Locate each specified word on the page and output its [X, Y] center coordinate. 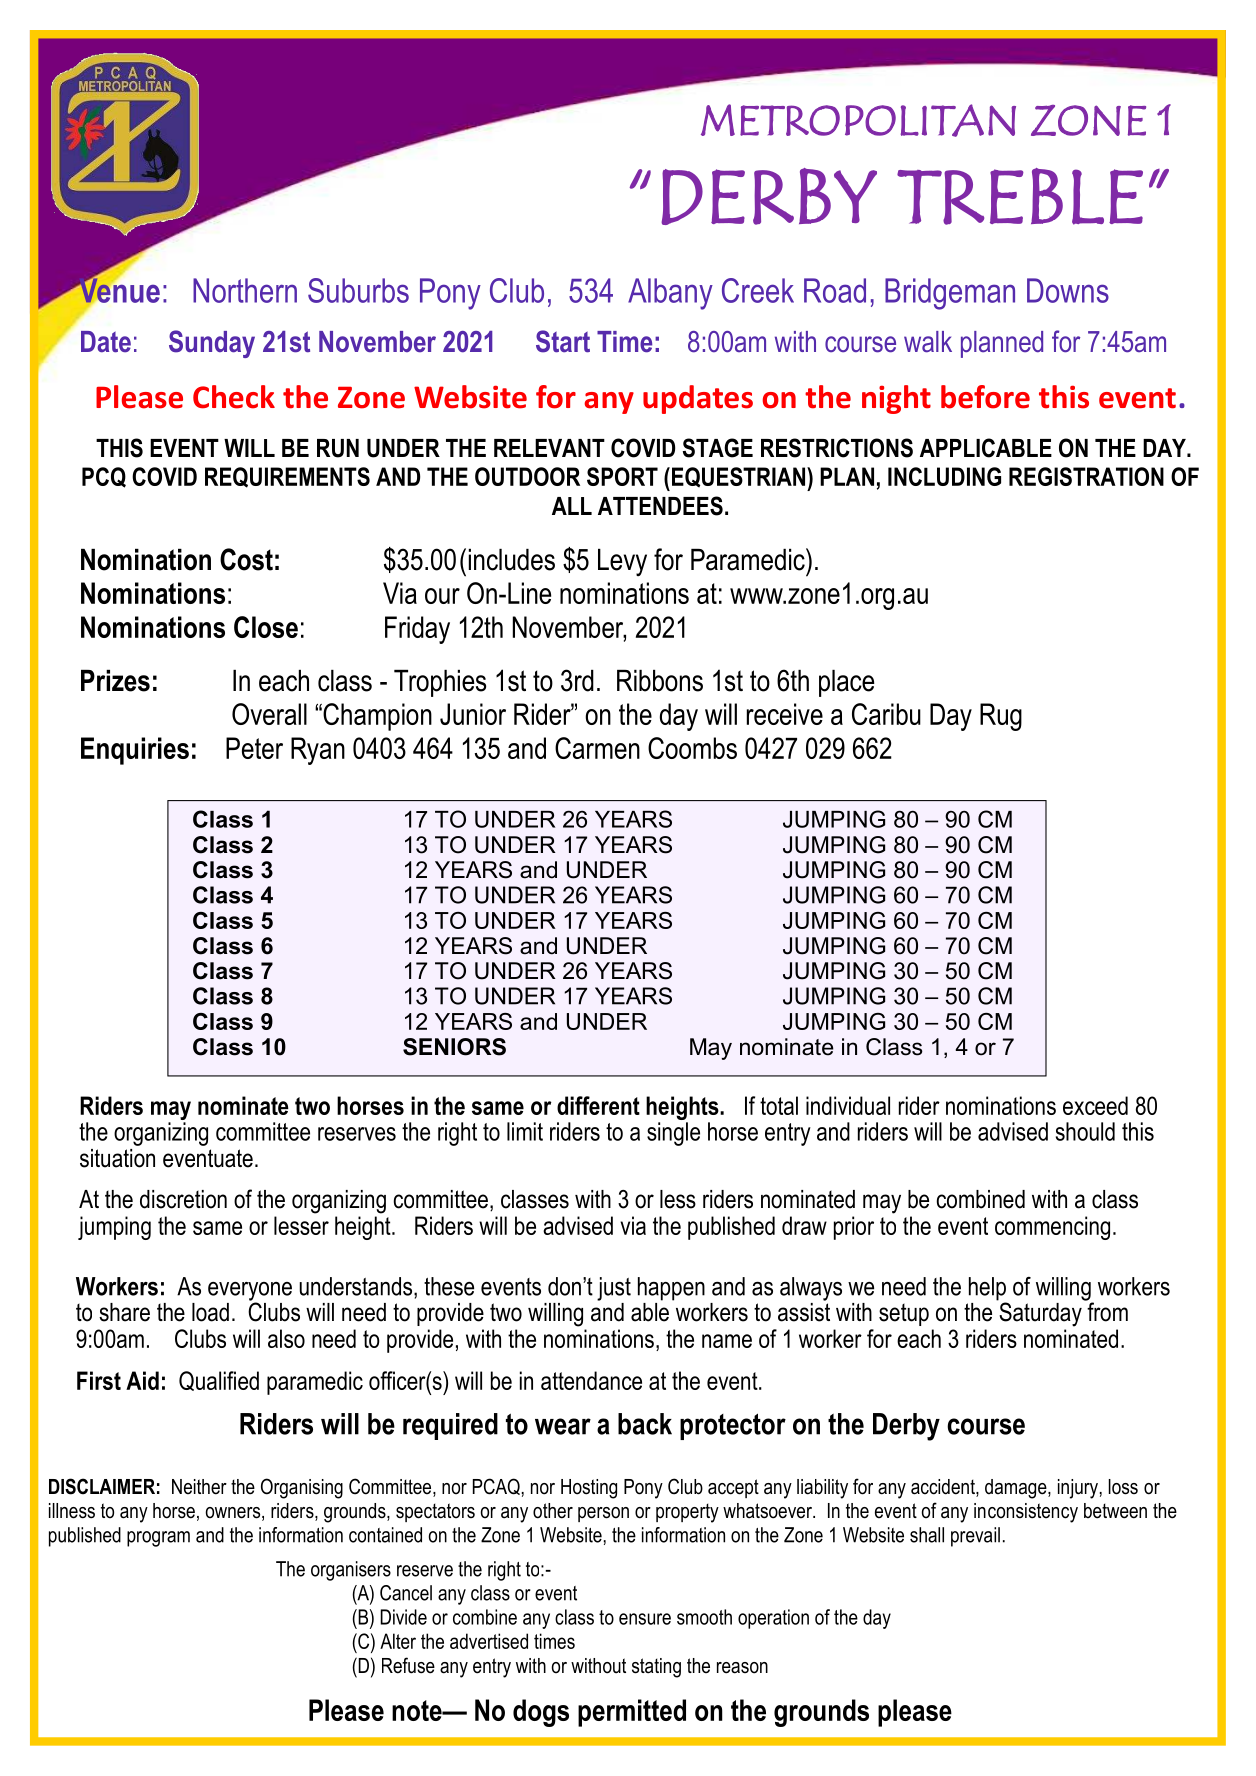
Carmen [597, 748]
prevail [975, 1537]
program [158, 1539]
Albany [670, 294]
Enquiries [135, 751]
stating [656, 1668]
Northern [245, 290]
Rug [1001, 717]
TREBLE [1020, 196]
